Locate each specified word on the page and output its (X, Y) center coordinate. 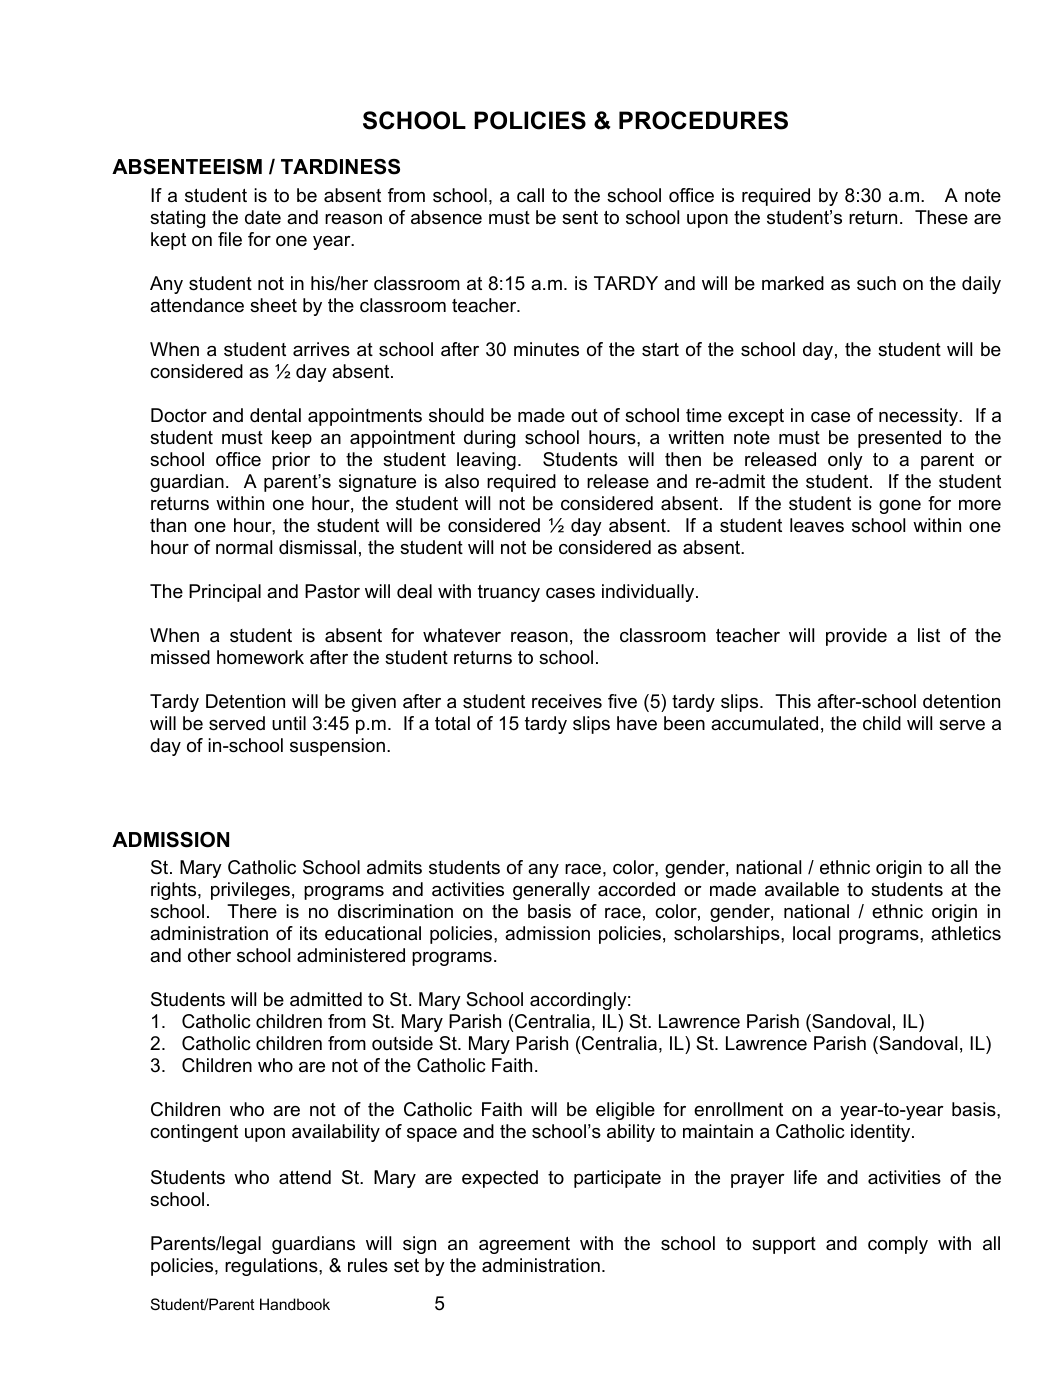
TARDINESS (340, 167)
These (941, 217)
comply (898, 1245)
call (530, 195)
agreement (524, 1245)
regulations (272, 1267)
